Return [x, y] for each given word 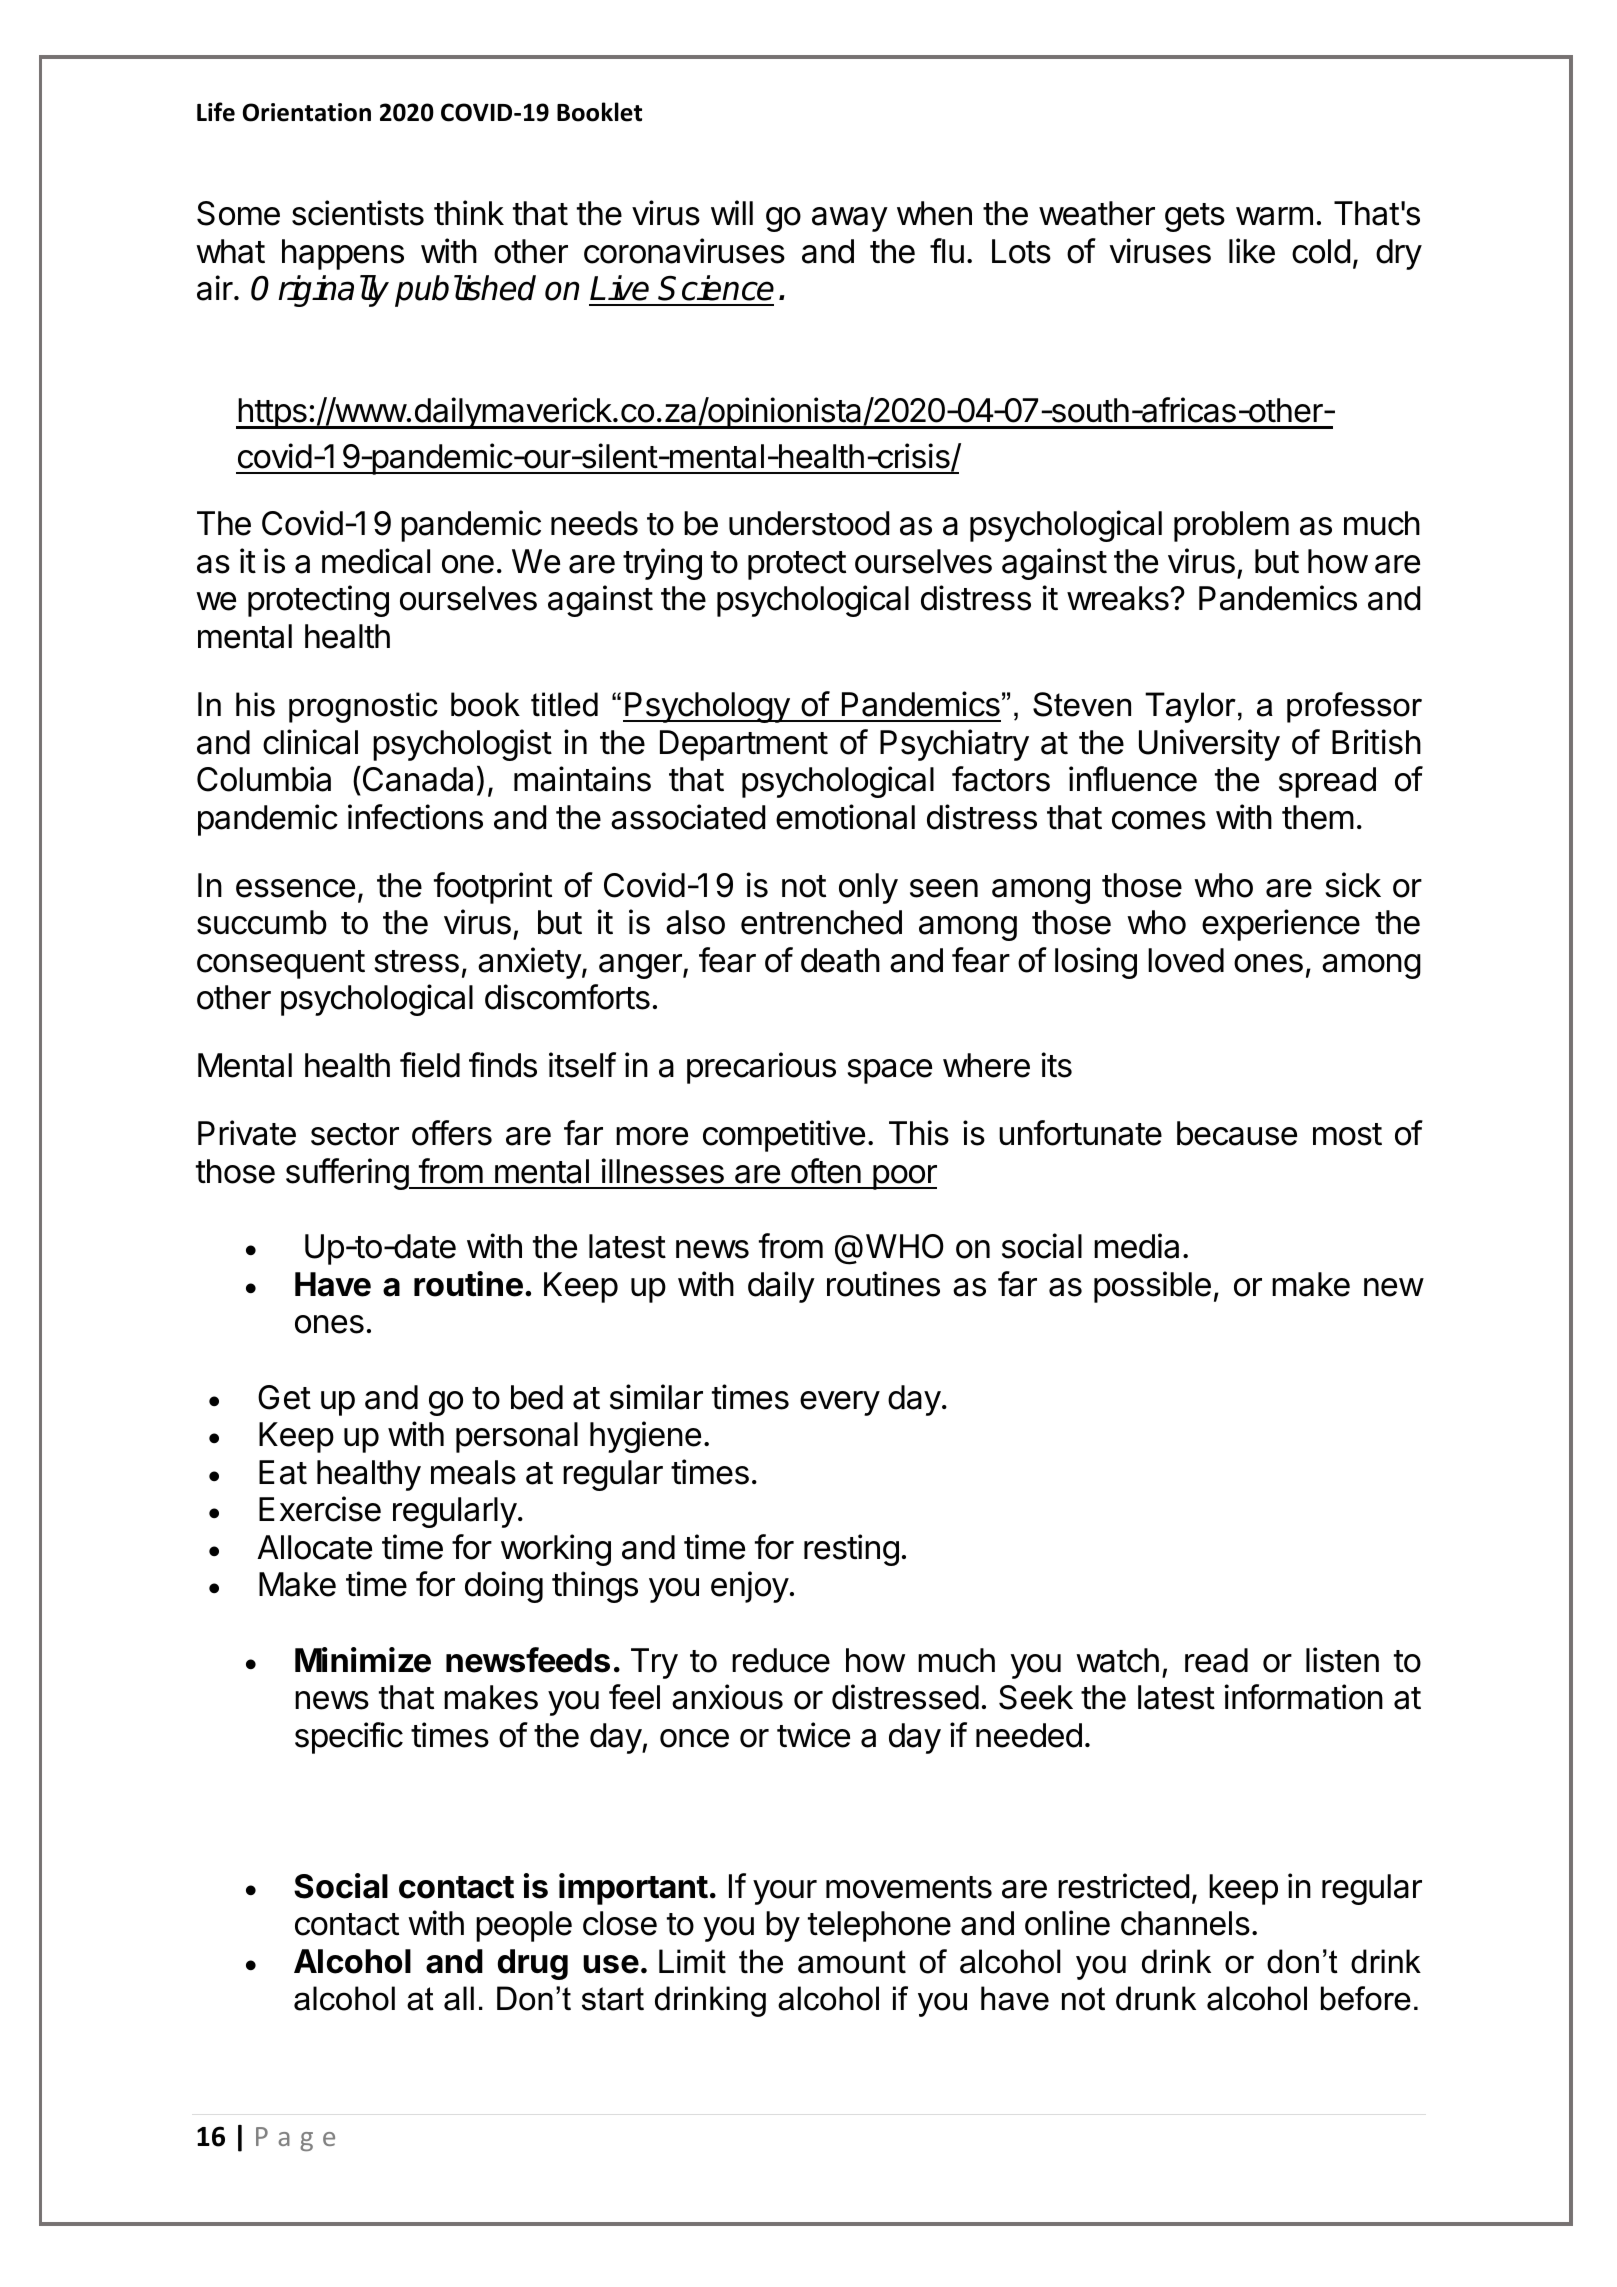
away [850, 219]
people [524, 1926]
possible [1152, 1287]
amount [852, 1962]
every [840, 1403]
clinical [310, 742]
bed [537, 1397]
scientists [358, 213]
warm [1274, 216]
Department [744, 745]
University [1209, 745]
